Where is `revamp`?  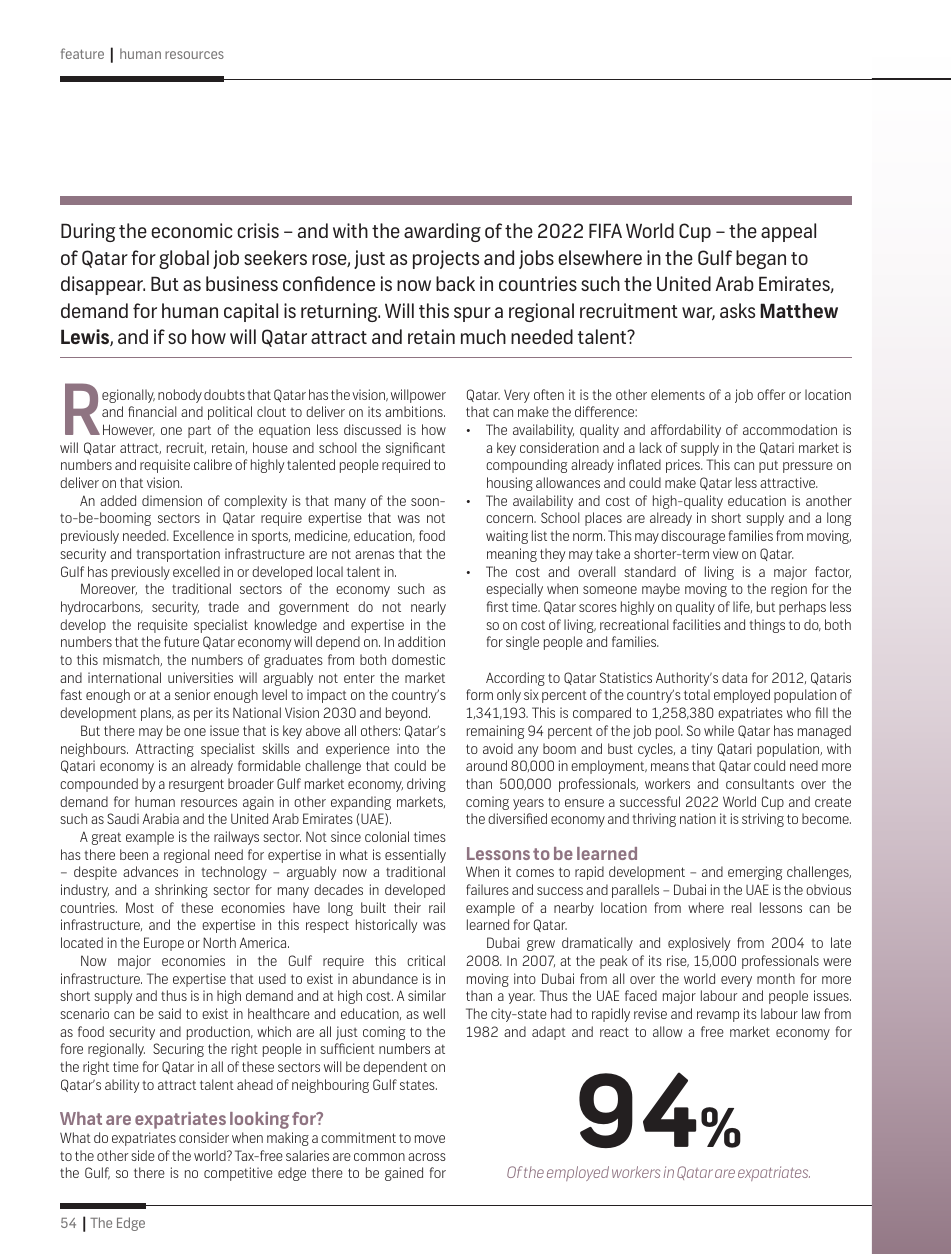
revamp is located at coordinates (718, 1016).
